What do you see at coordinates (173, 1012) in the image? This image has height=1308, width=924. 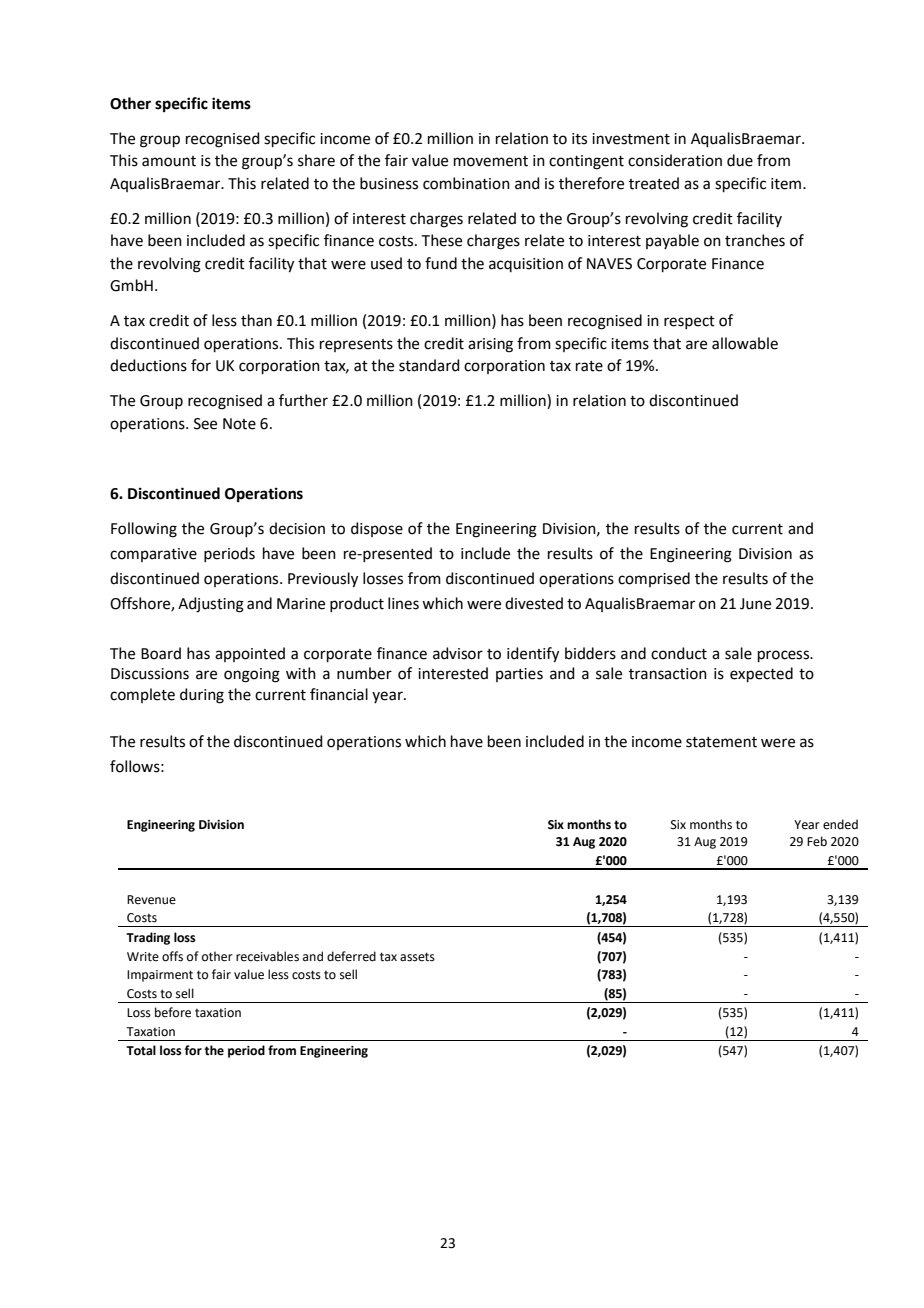 I see `before` at bounding box center [173, 1012].
